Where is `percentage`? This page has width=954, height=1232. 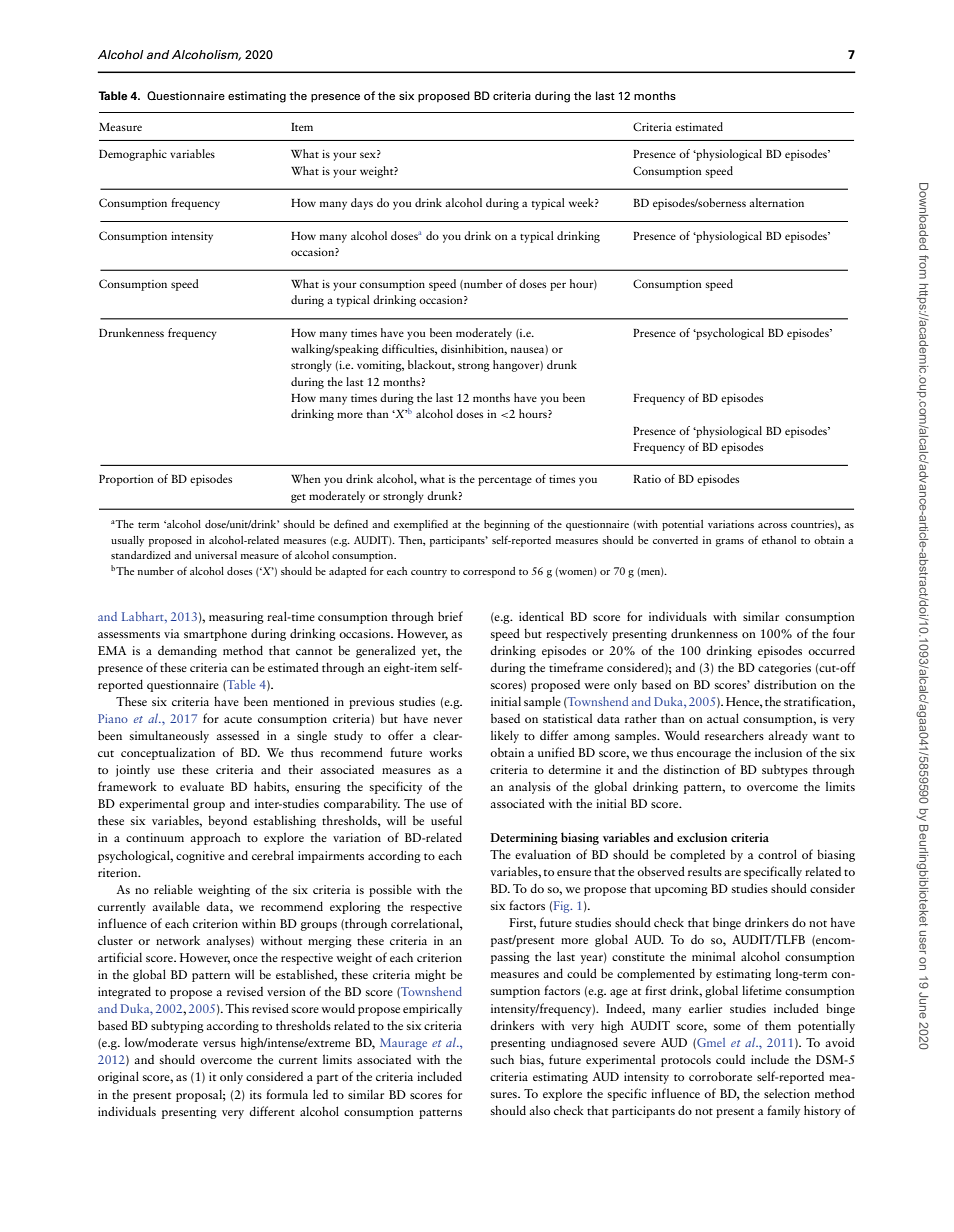 percentage is located at coordinates (505, 481).
